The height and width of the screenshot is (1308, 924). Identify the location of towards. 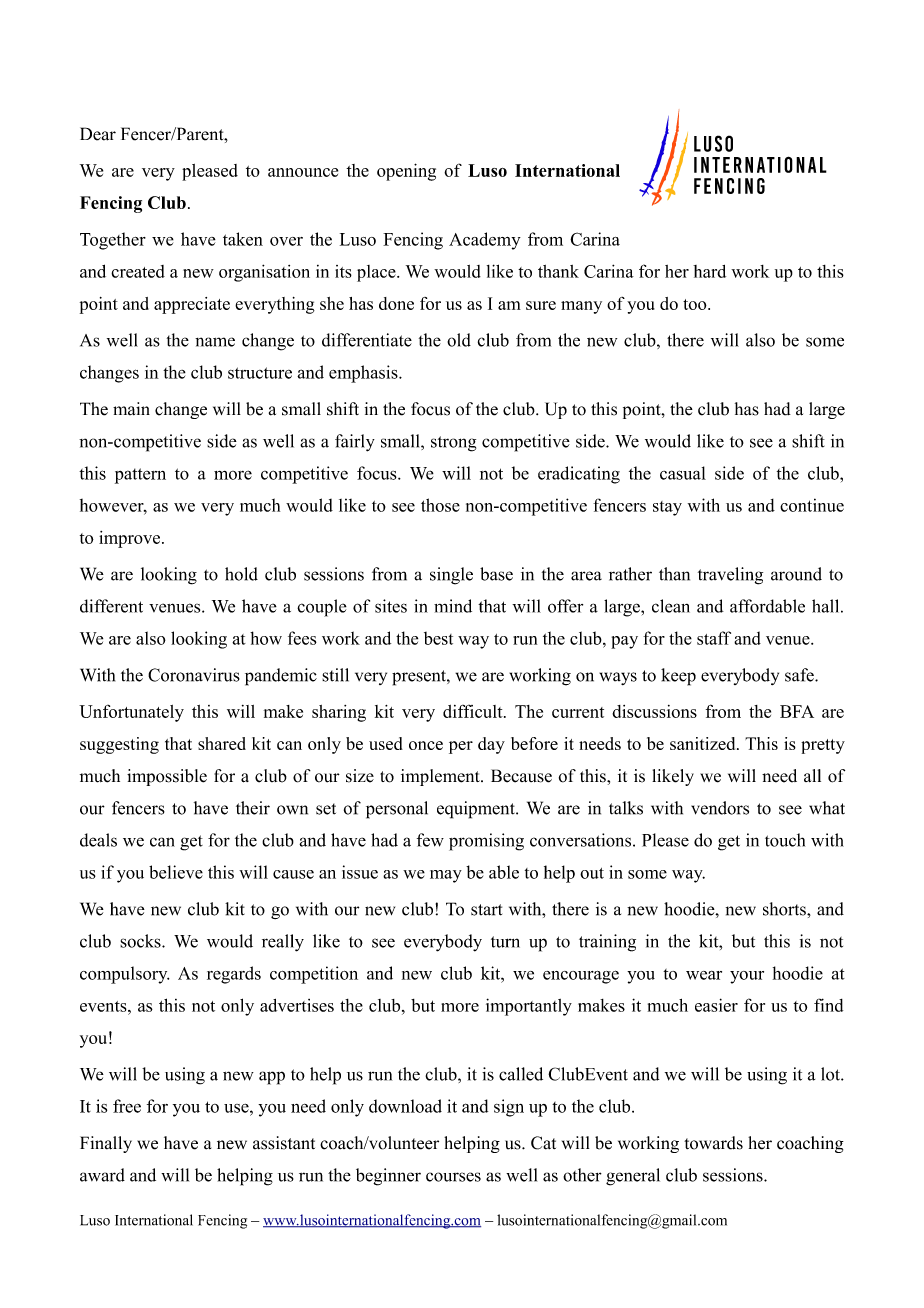
(713, 1143).
